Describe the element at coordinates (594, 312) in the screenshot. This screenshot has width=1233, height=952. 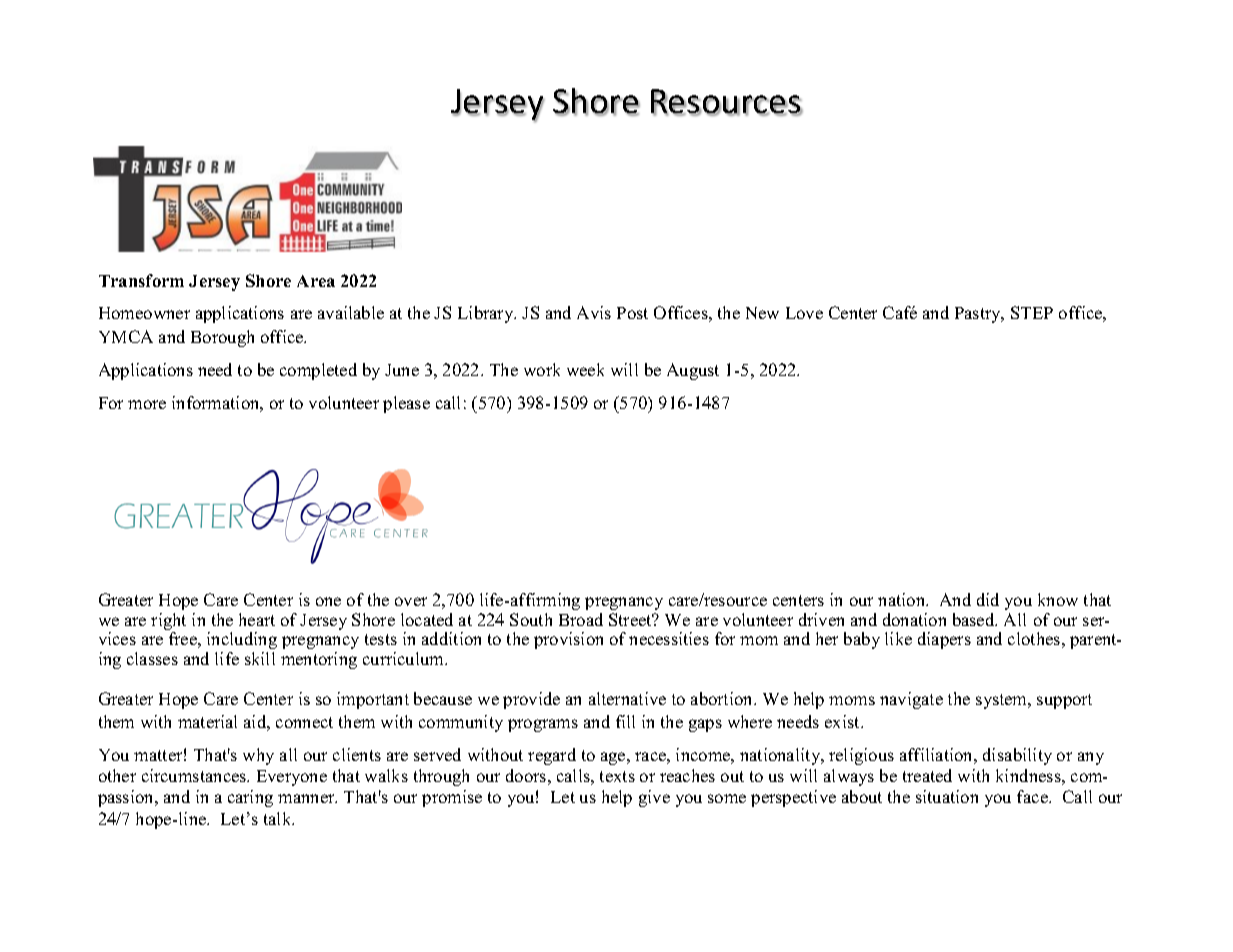
I see `Avis` at that location.
